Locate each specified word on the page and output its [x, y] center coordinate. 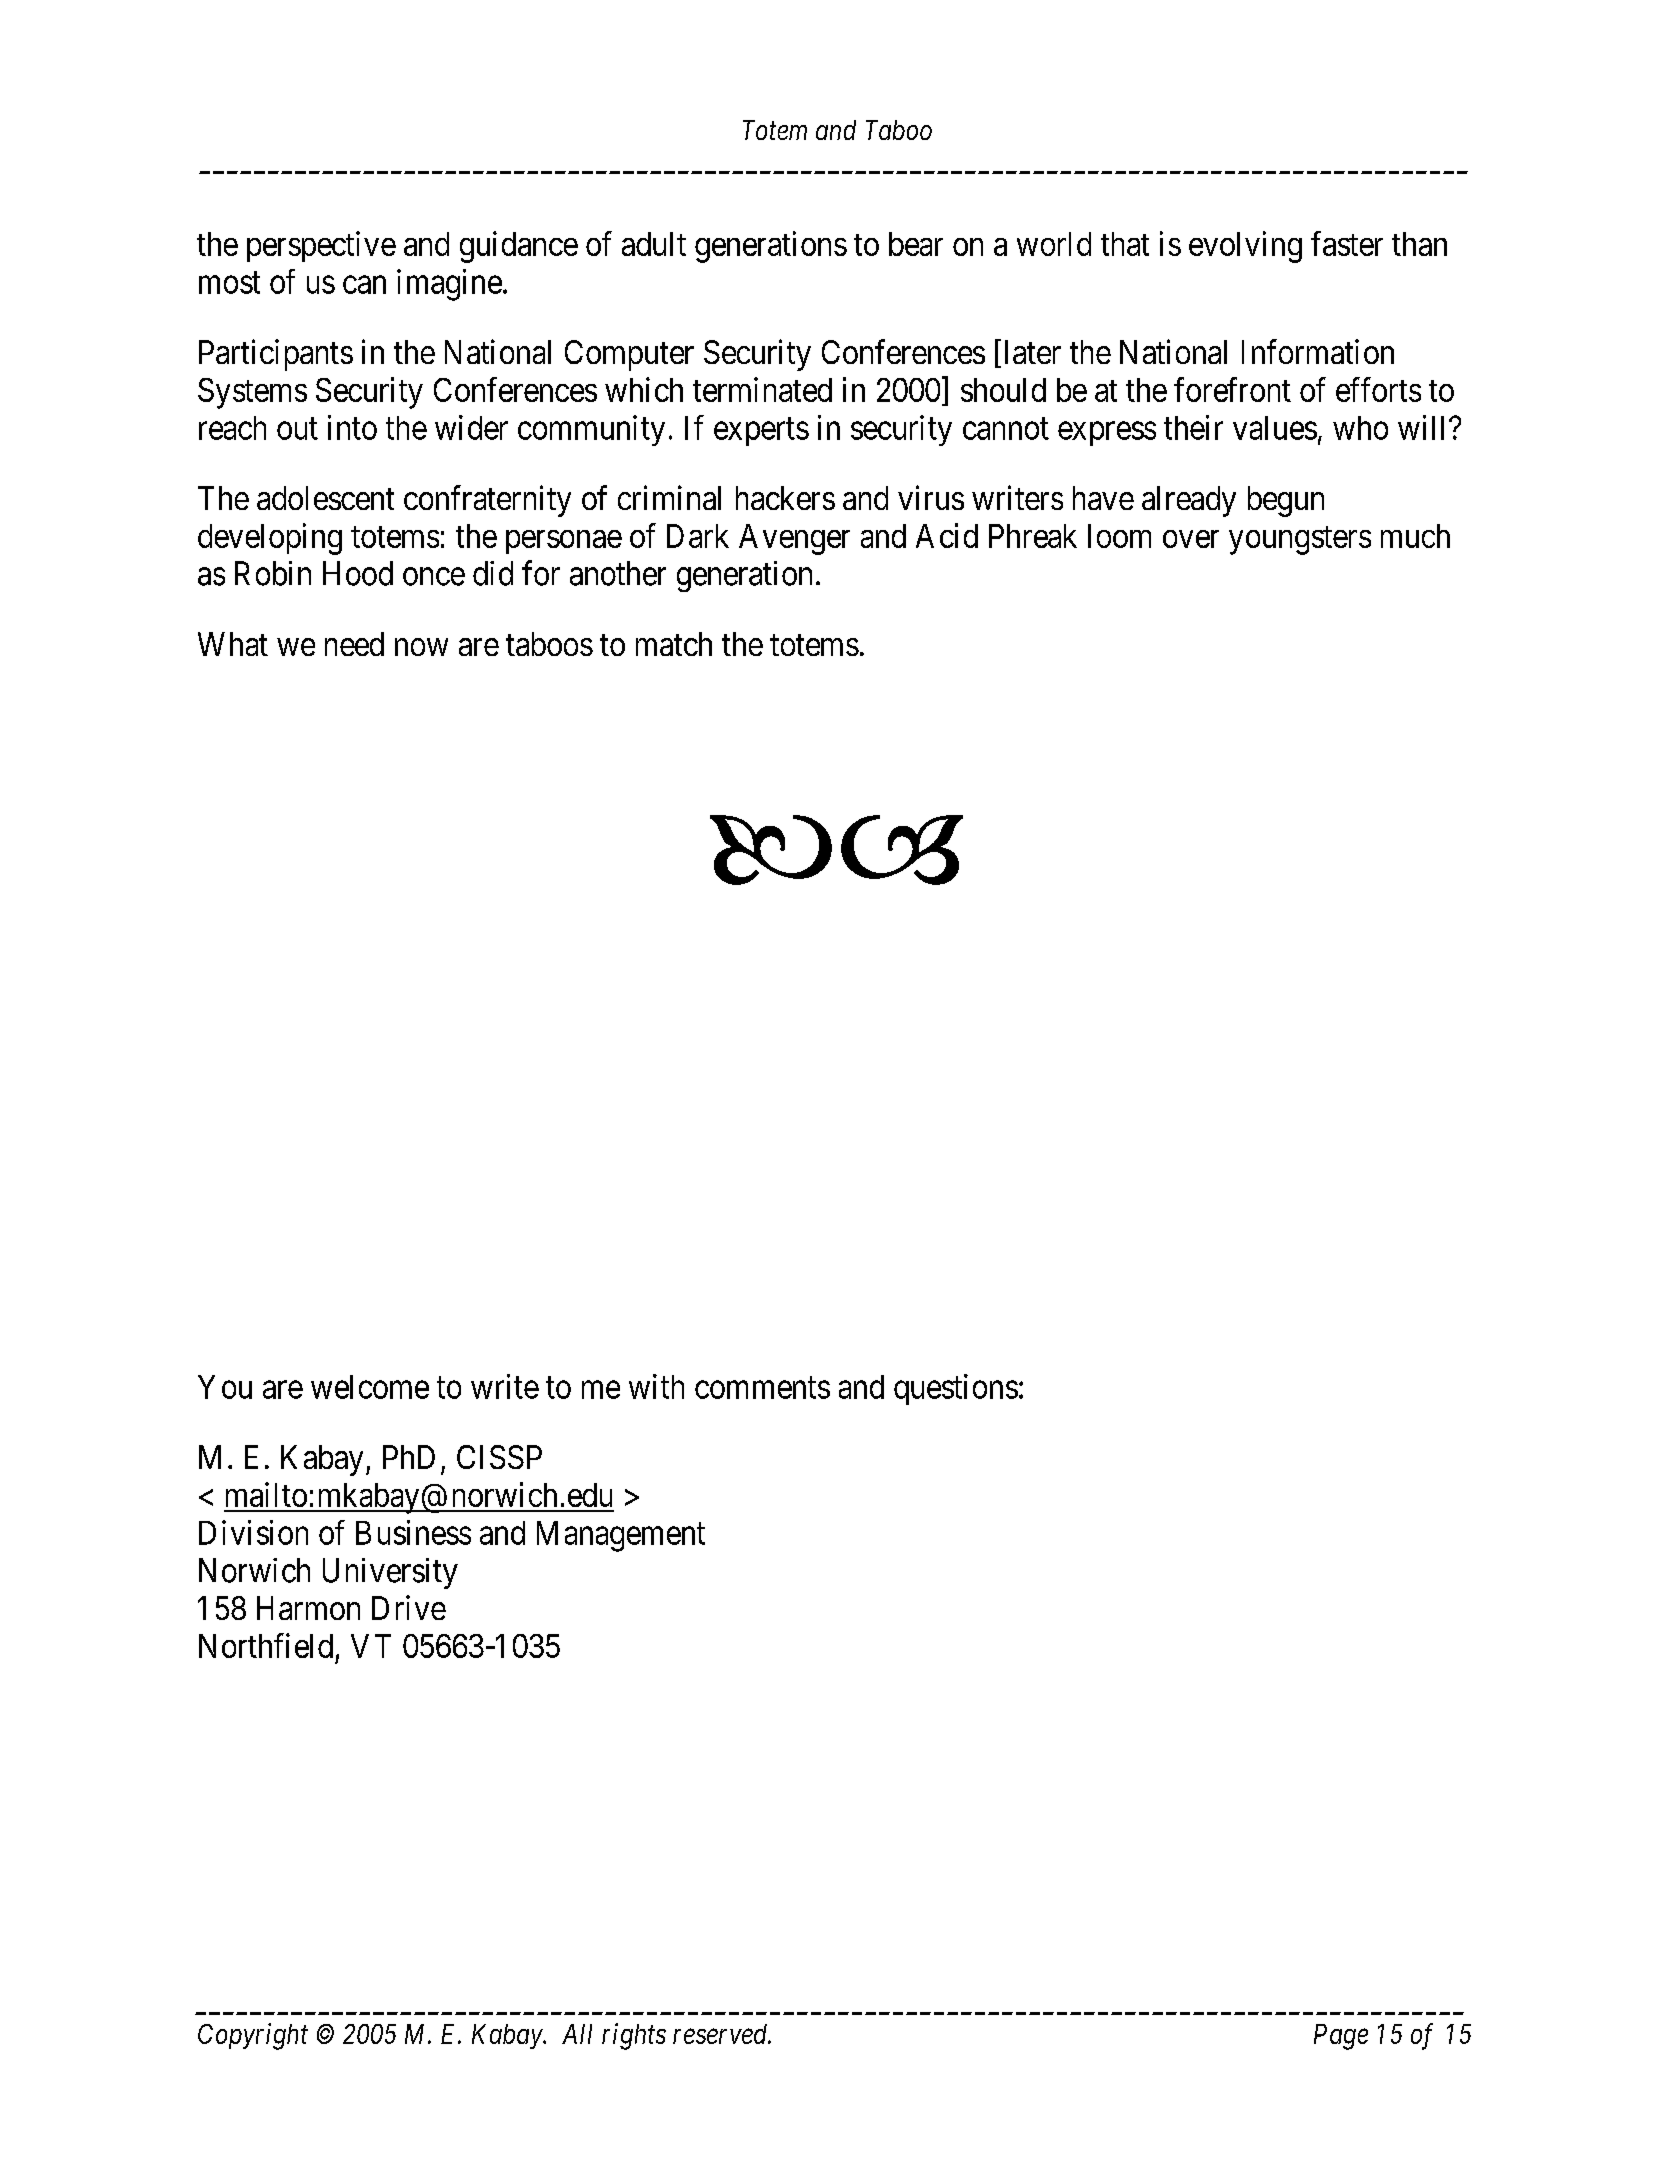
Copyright [253, 2036]
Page [1341, 2037]
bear [916, 244]
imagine [449, 285]
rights [634, 2036]
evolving [1245, 247]
